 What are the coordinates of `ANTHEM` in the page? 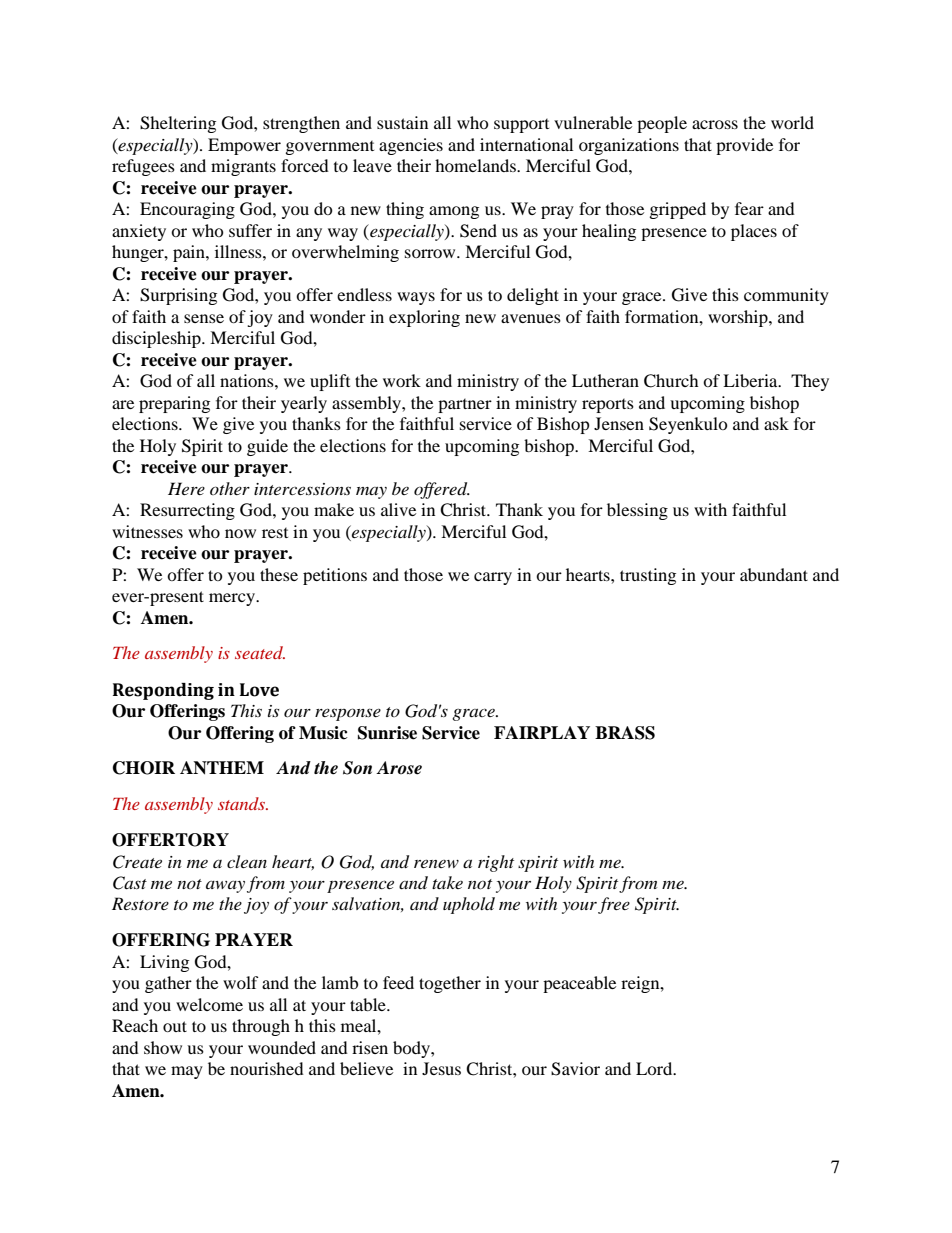 It's located at (222, 768).
